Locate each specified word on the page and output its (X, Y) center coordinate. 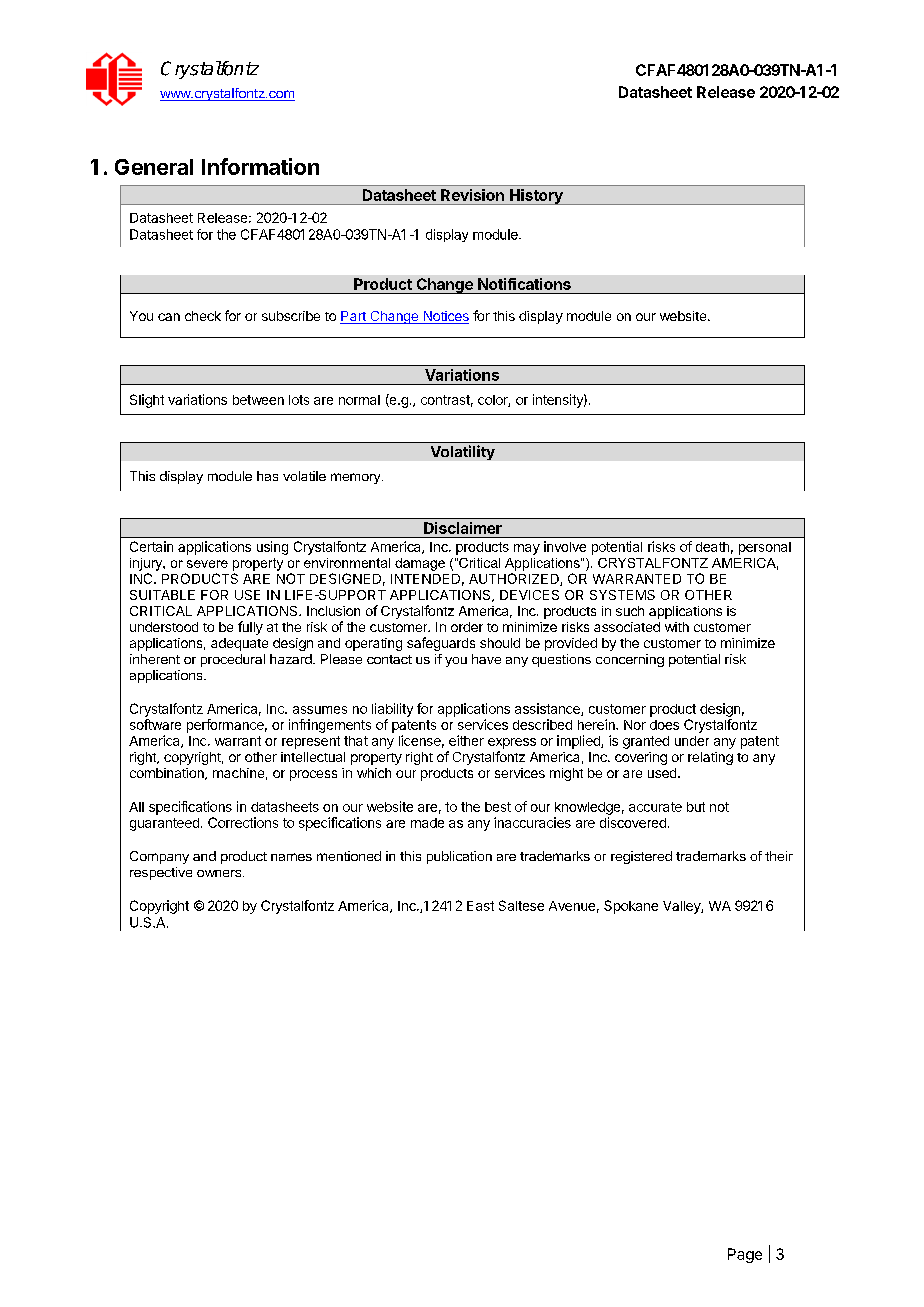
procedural (233, 660)
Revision (472, 195)
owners (219, 873)
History (536, 197)
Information (260, 166)
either (466, 740)
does (664, 725)
